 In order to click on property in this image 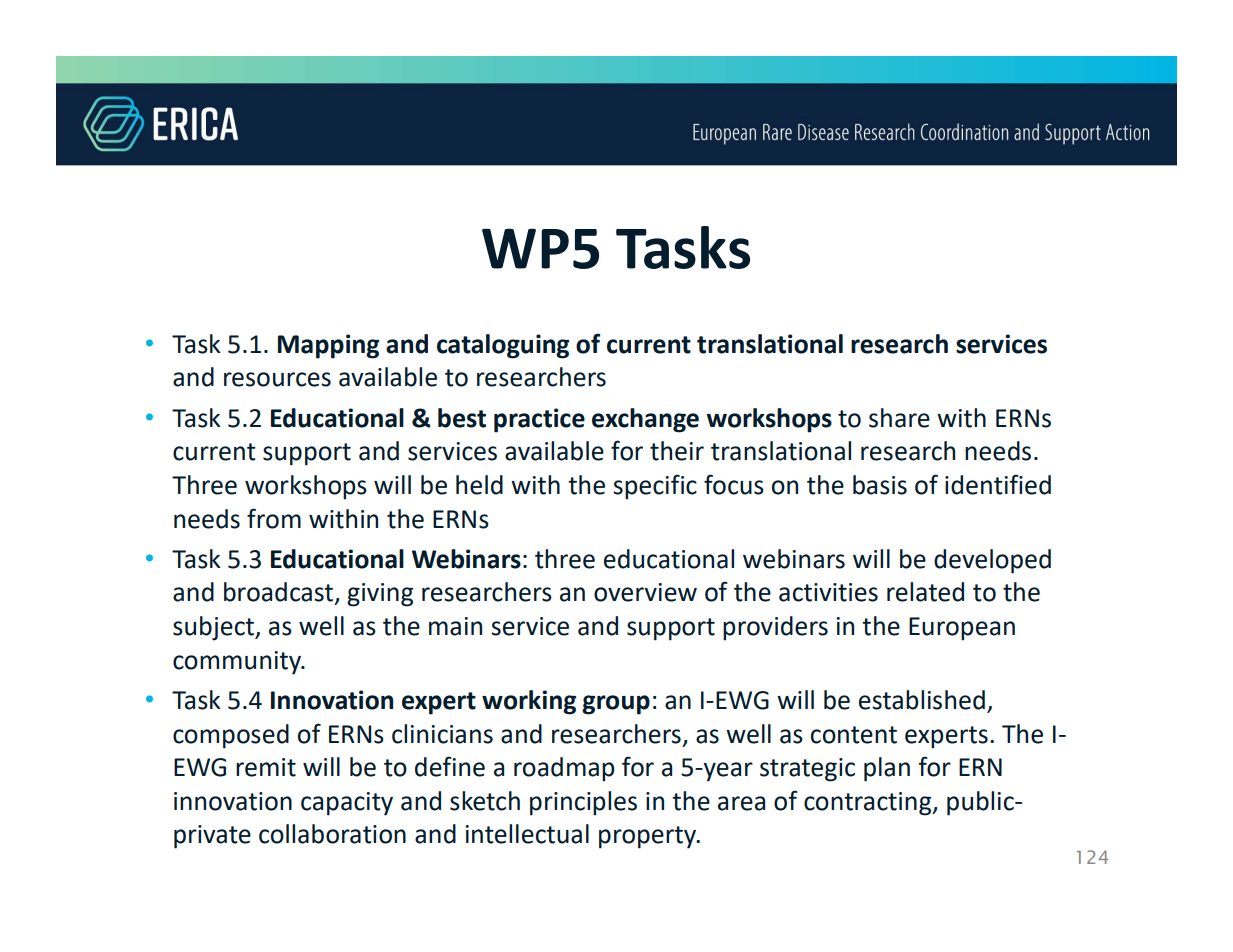, I will do `click(649, 837)`.
